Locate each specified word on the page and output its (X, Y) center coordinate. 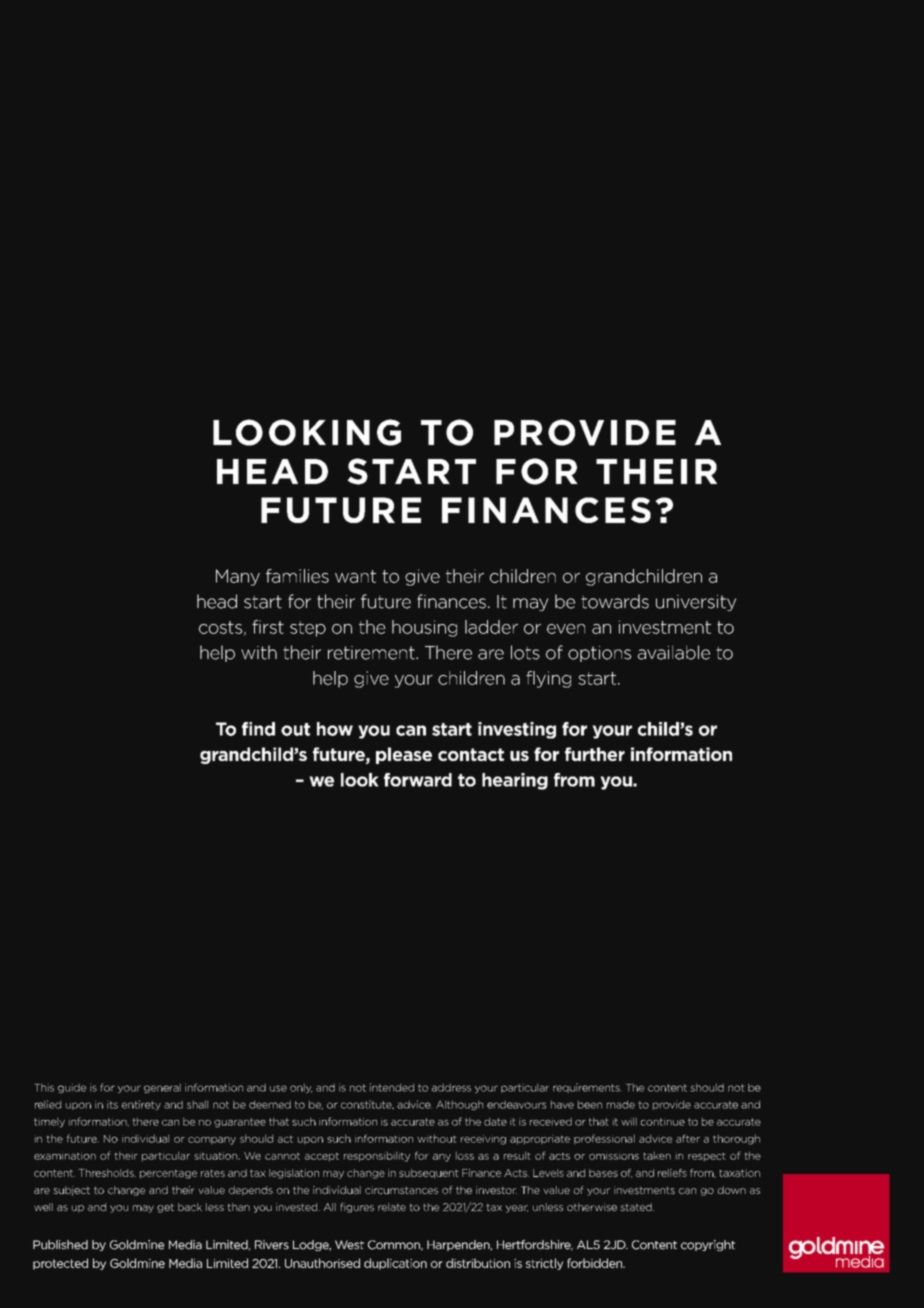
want (355, 576)
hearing (515, 781)
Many (238, 577)
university (696, 603)
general (162, 1088)
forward (418, 780)
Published (60, 1245)
